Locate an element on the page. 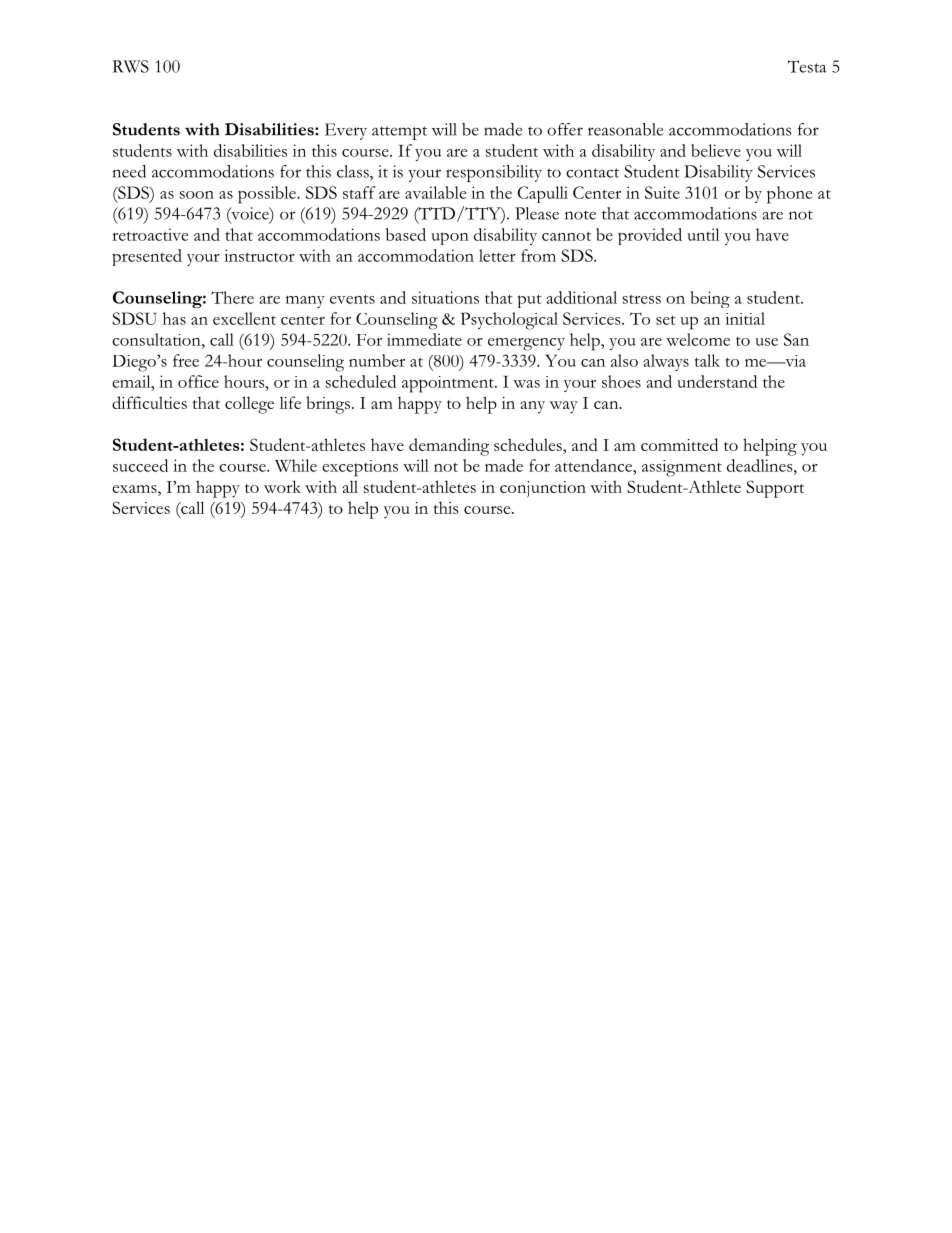 The width and height of the image is (952, 1233). attempt is located at coordinates (399, 133).
